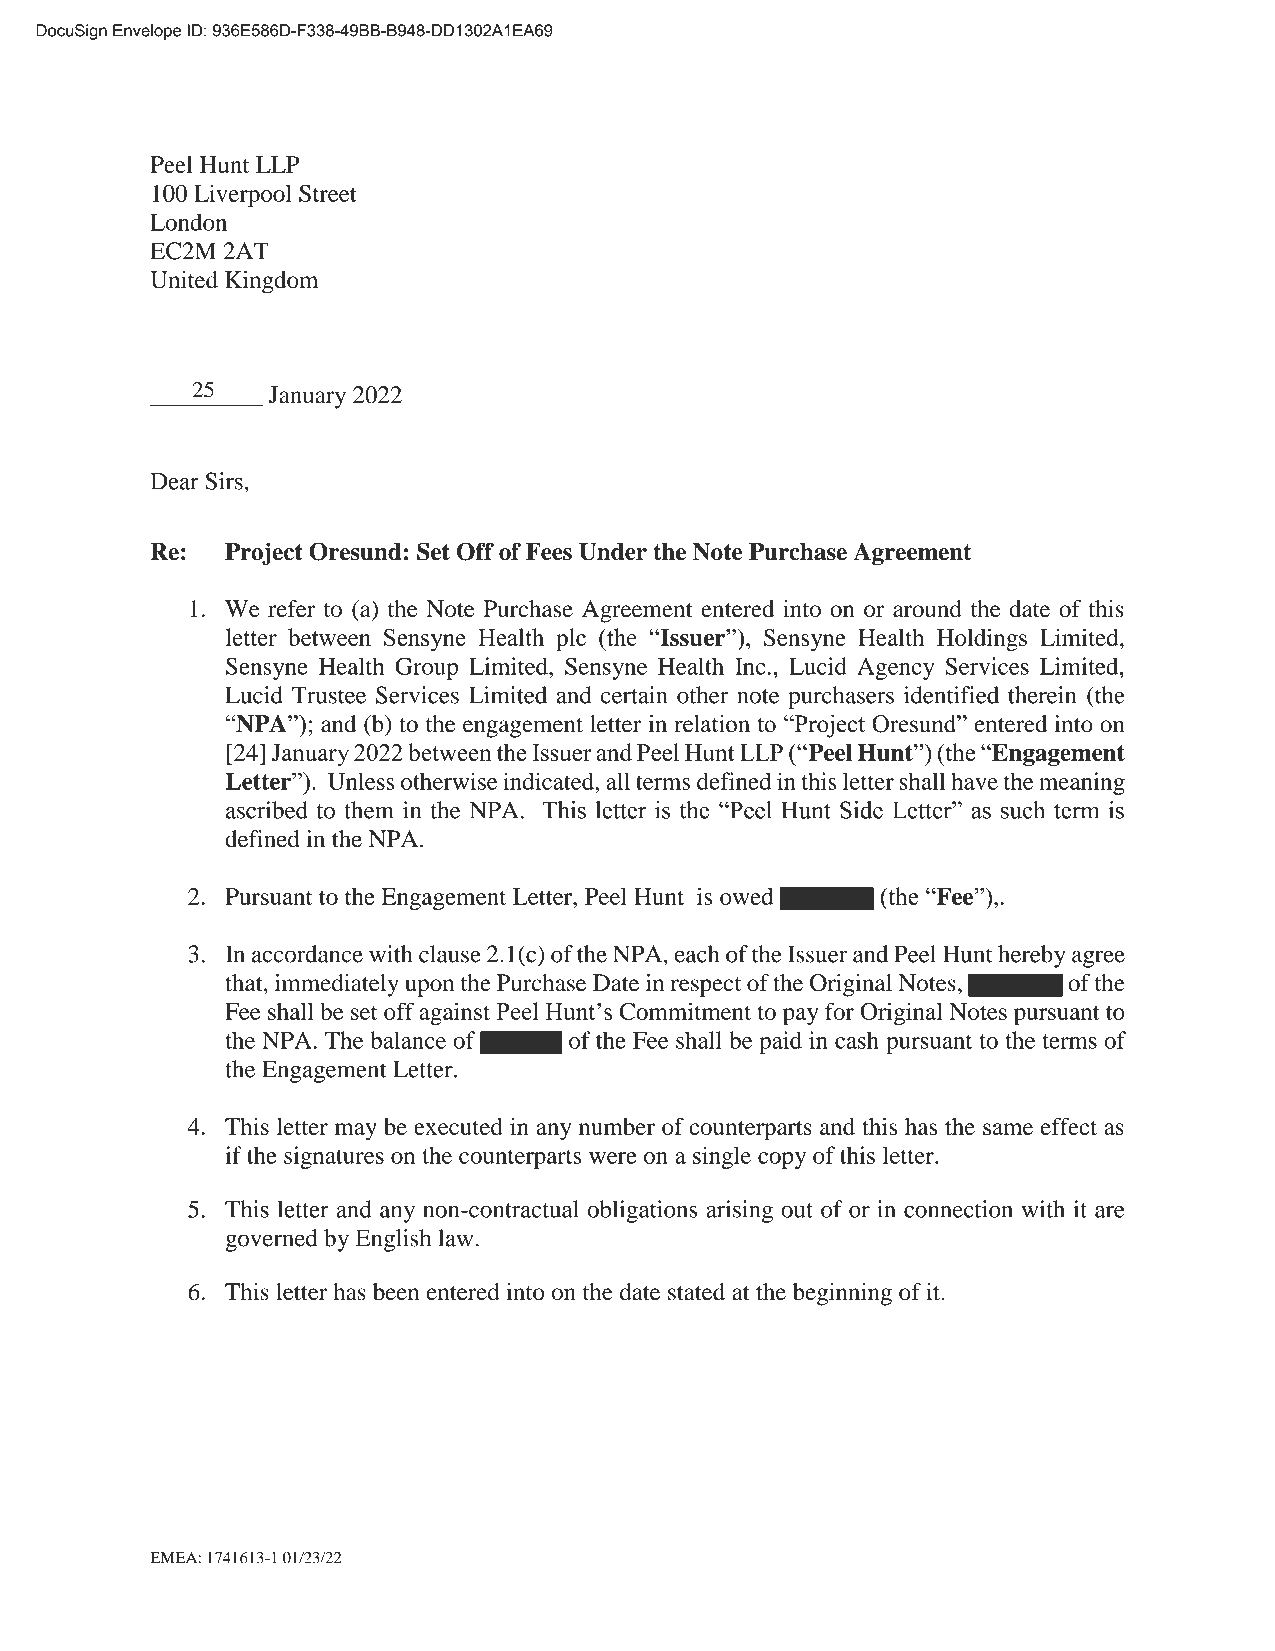 The width and height of the image is (1275, 1651). What do you see at coordinates (696, 1292) in the image?
I see `stated` at bounding box center [696, 1292].
